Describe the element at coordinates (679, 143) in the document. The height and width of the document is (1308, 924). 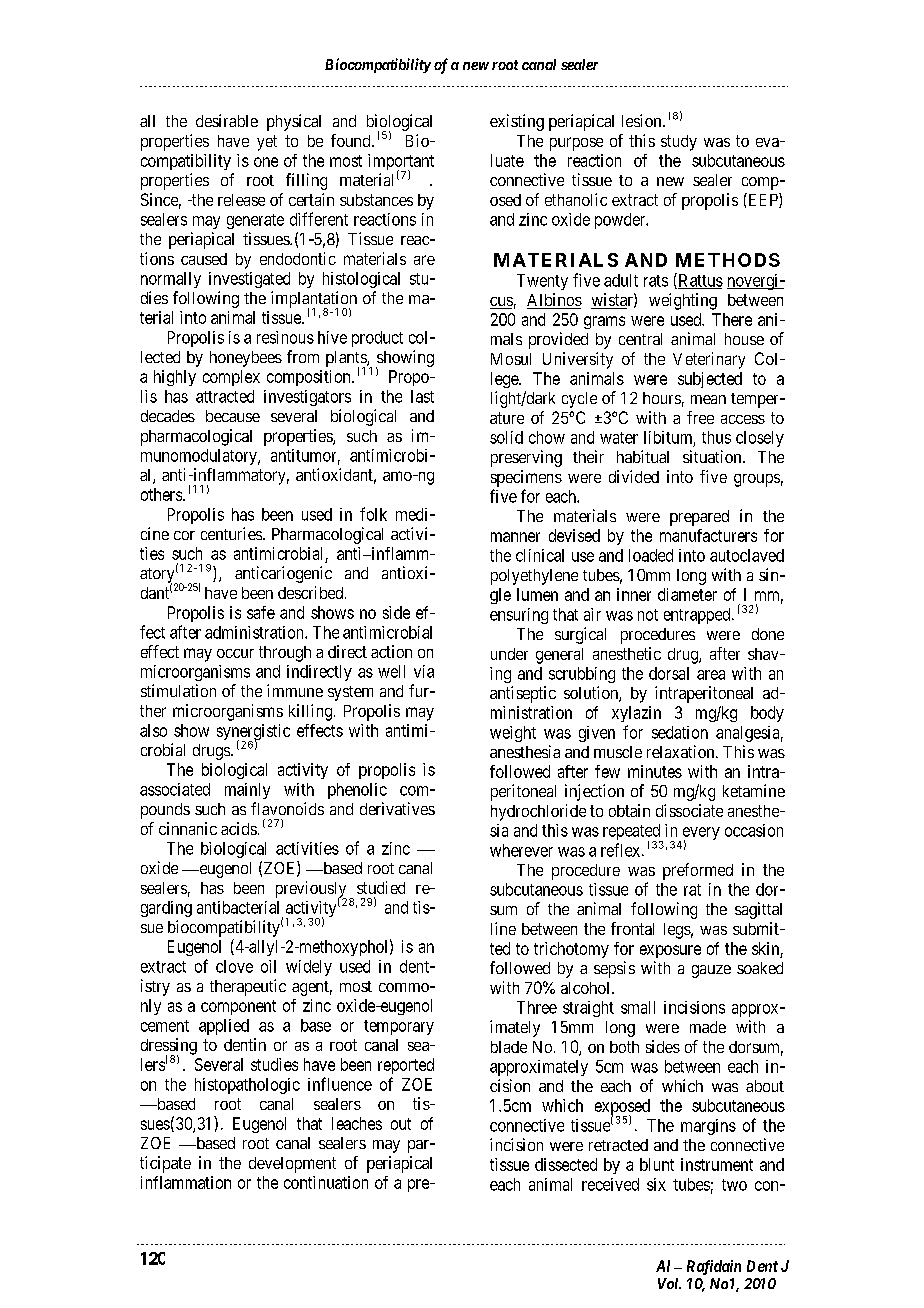
I see `study` at that location.
